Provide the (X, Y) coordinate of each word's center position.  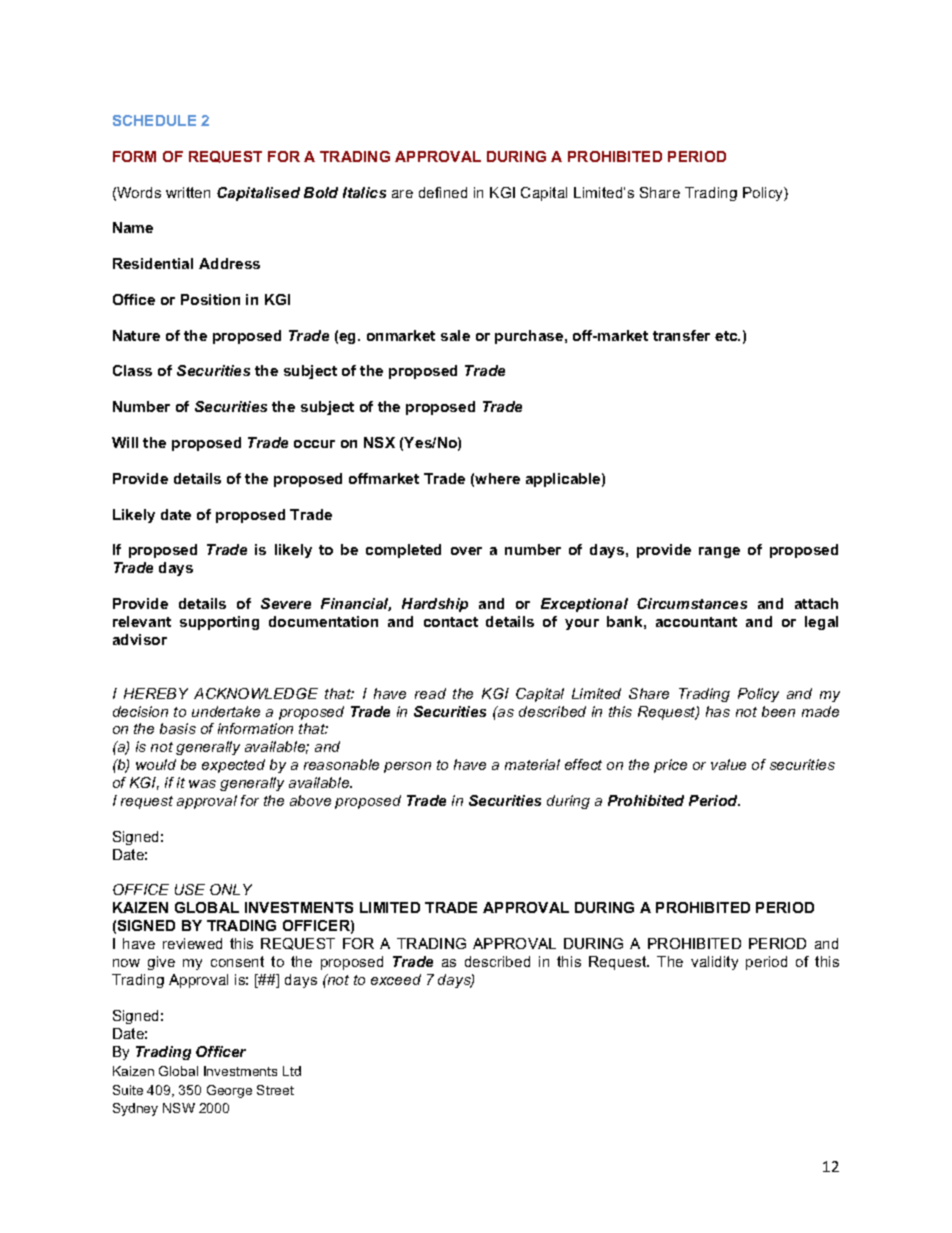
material (532, 764)
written (188, 192)
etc (727, 336)
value (728, 764)
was (202, 784)
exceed (396, 979)
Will (125, 442)
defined (443, 192)
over (466, 551)
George (229, 1091)
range (719, 552)
